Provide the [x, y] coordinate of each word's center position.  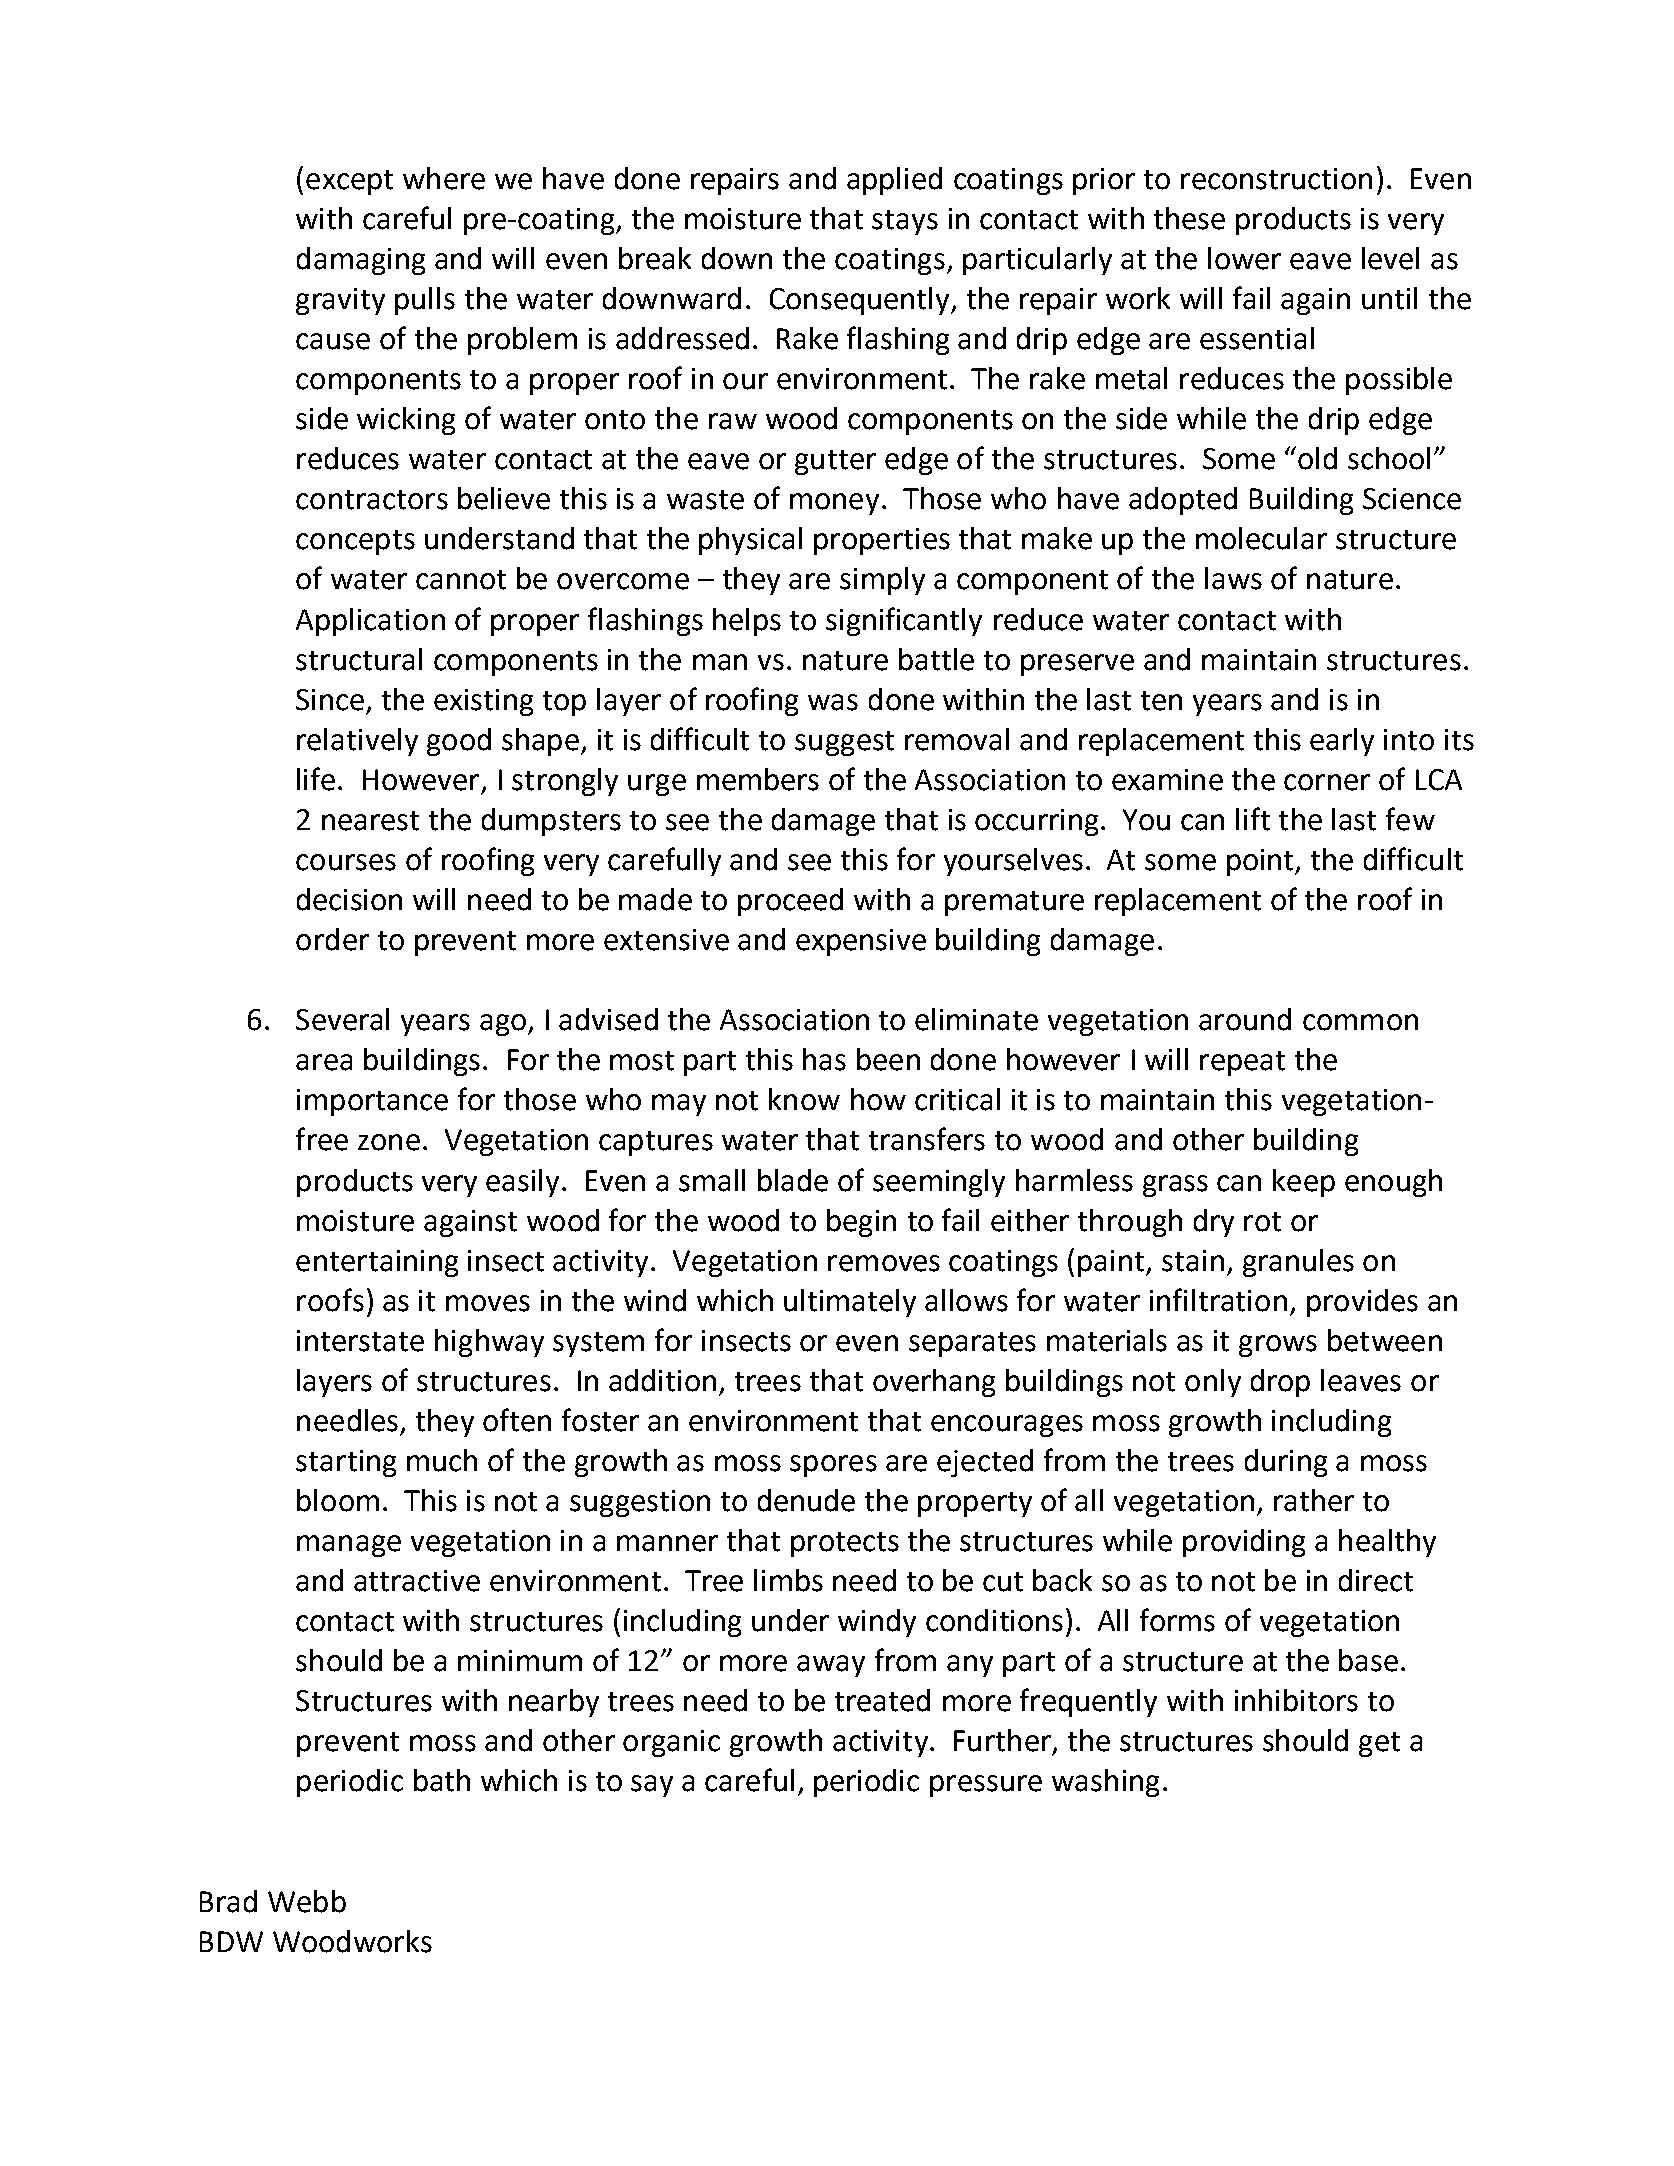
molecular [1261, 538]
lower [1244, 258]
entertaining [377, 1263]
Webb [307, 1901]
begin [861, 1223]
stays [905, 222]
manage [349, 1546]
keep [1304, 1183]
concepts [355, 542]
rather [1314, 1500]
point [1261, 862]
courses [346, 862]
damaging [361, 261]
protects [845, 1544]
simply [882, 581]
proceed [790, 902]
